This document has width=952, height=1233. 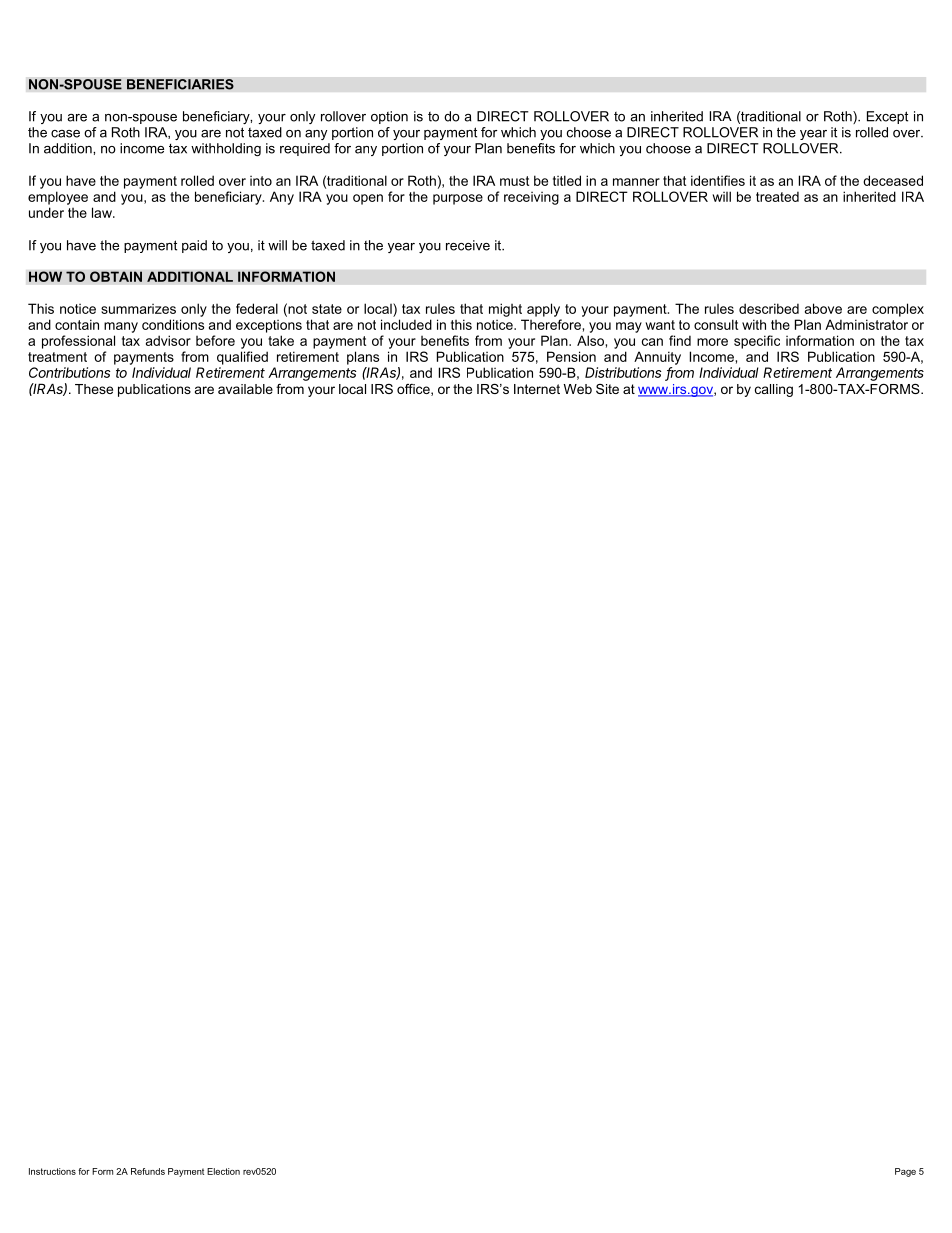 I want to click on Election, so click(x=223, y=1171).
